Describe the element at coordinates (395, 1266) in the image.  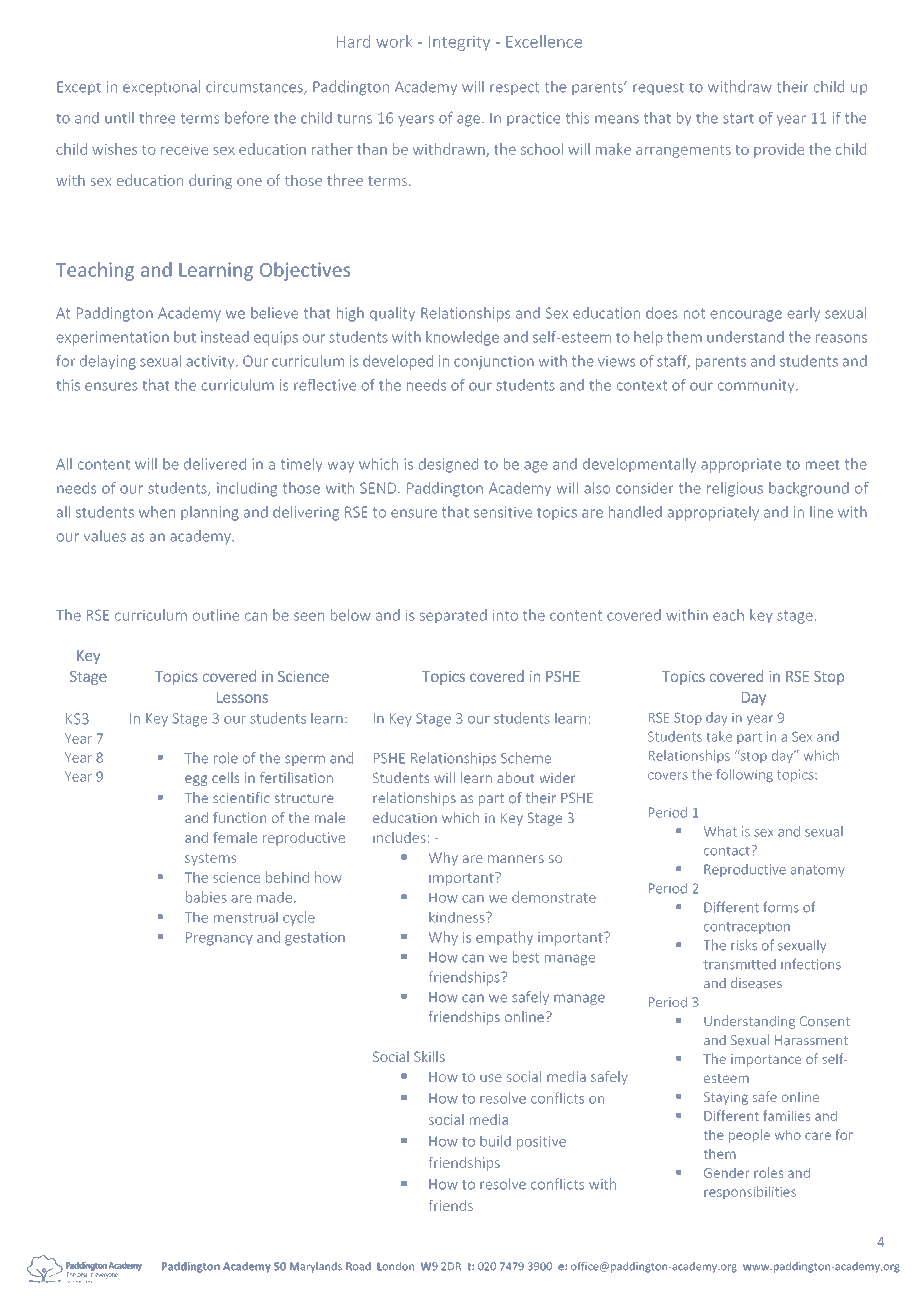
I see `London` at that location.
